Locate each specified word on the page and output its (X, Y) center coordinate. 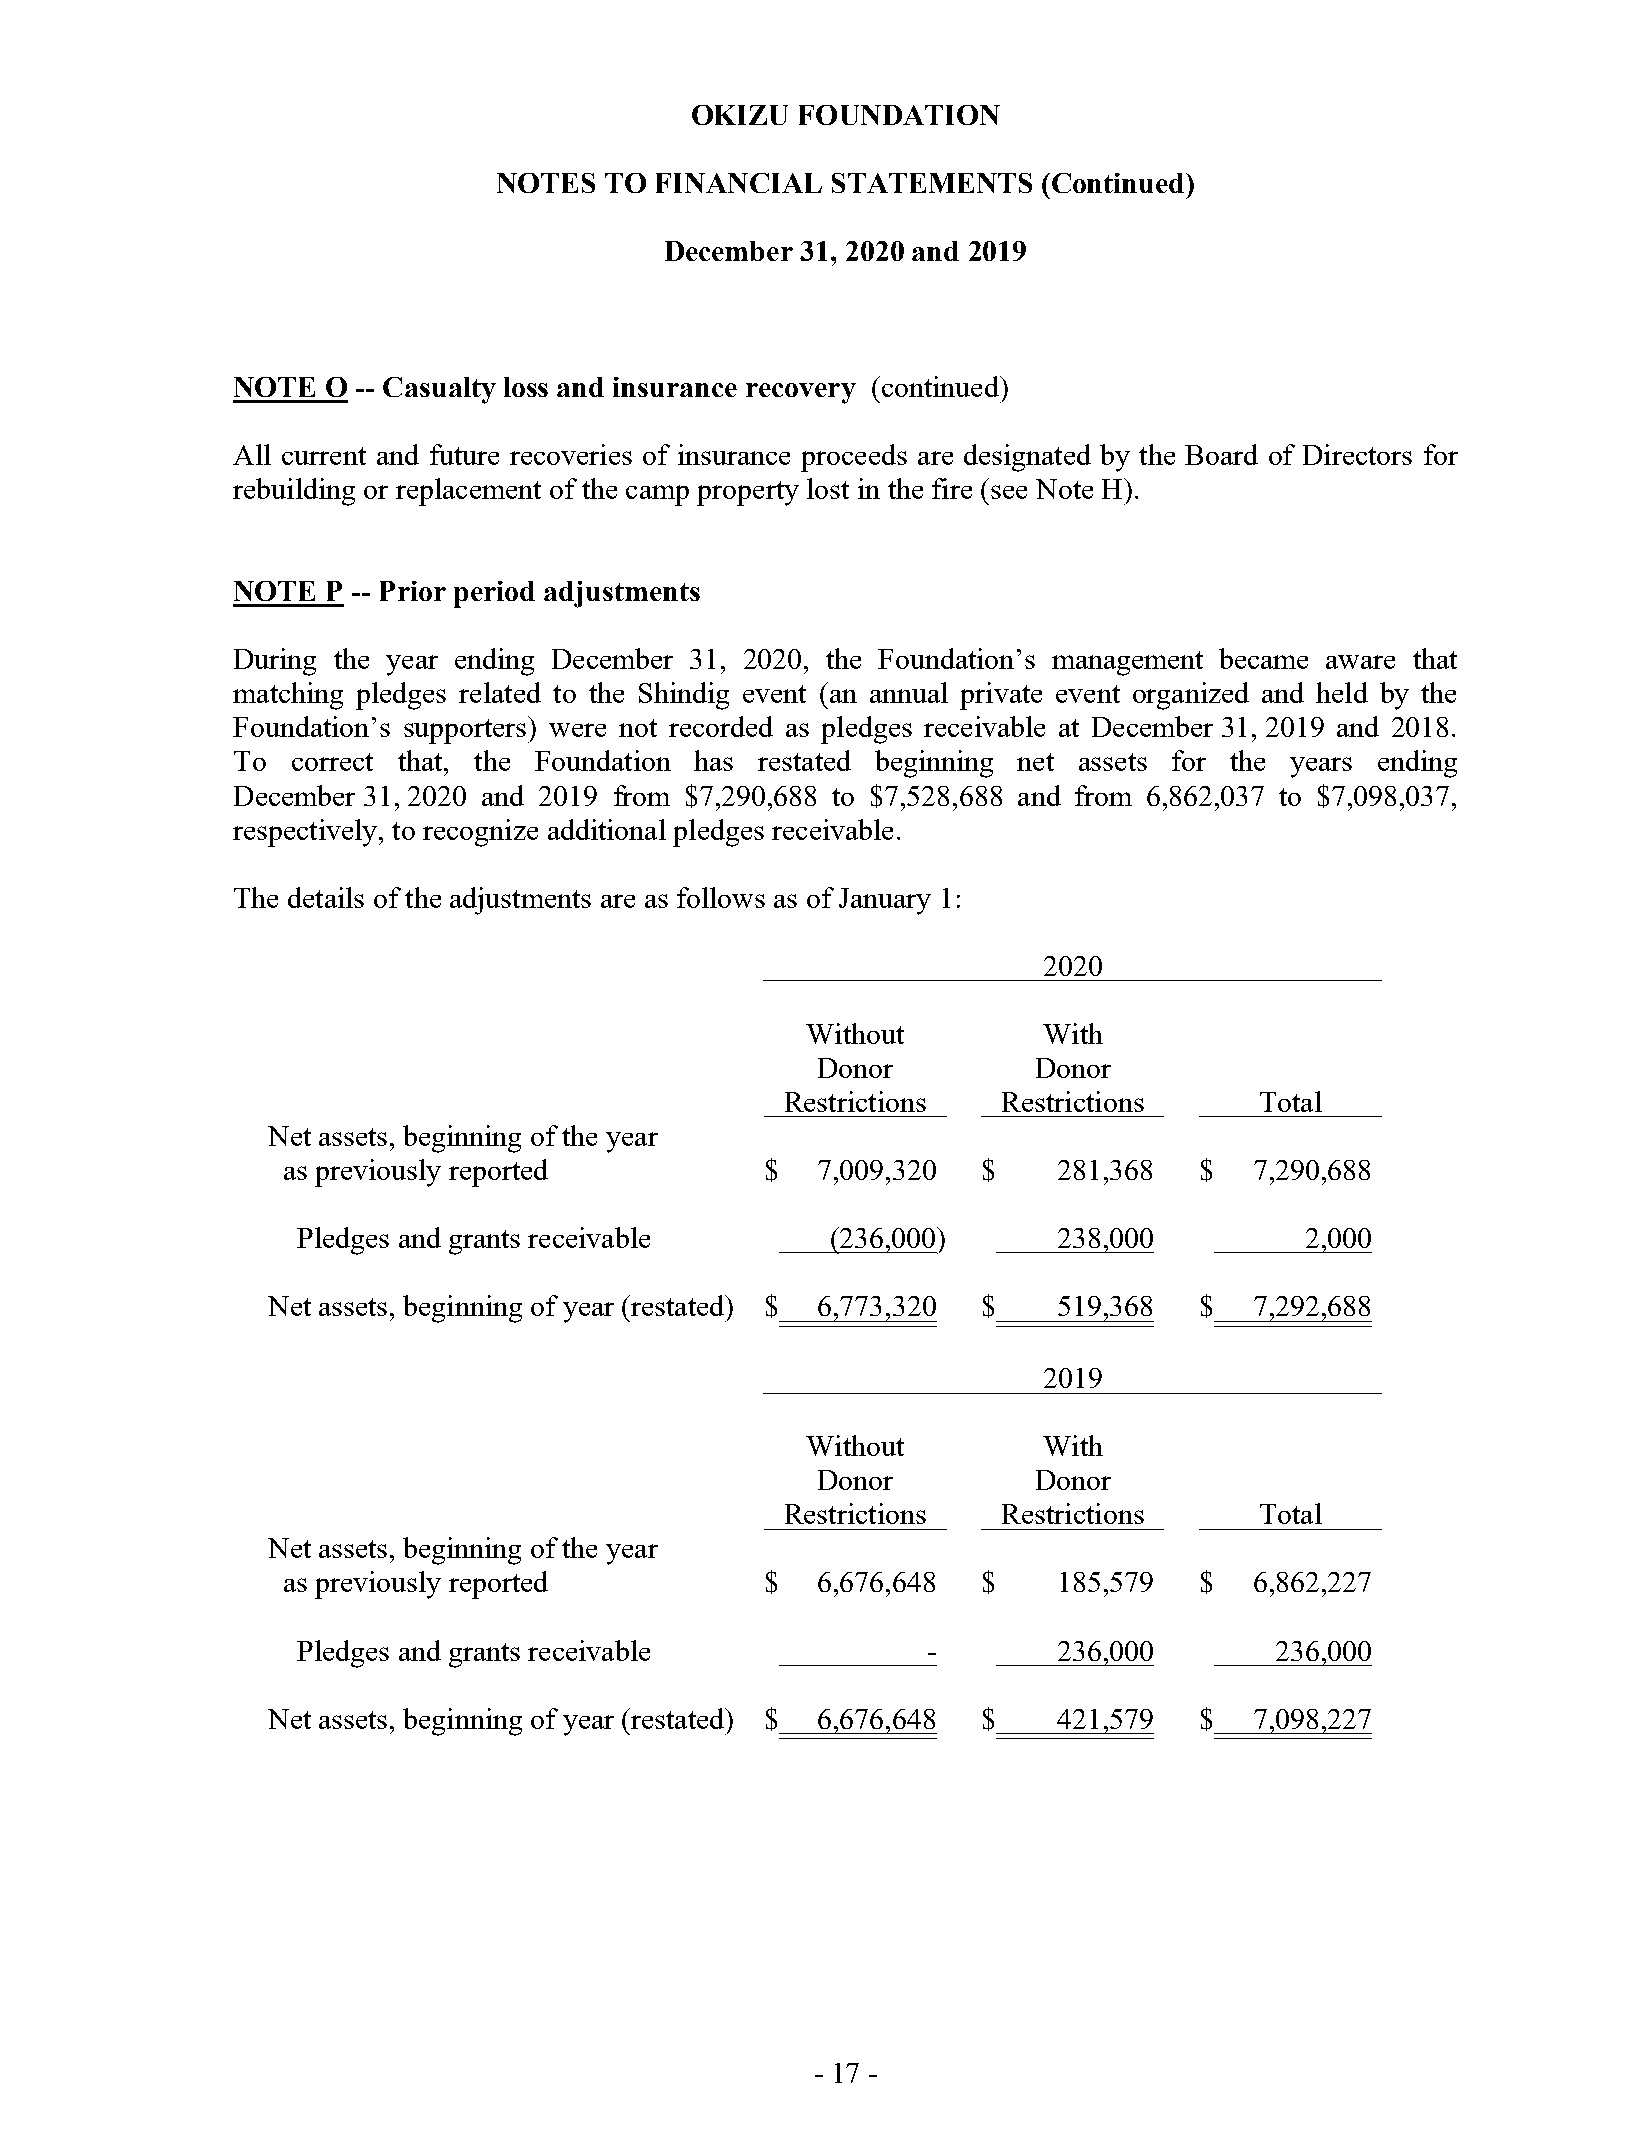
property (748, 493)
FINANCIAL (739, 183)
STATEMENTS (932, 183)
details (326, 897)
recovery (801, 393)
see (1009, 492)
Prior (413, 591)
